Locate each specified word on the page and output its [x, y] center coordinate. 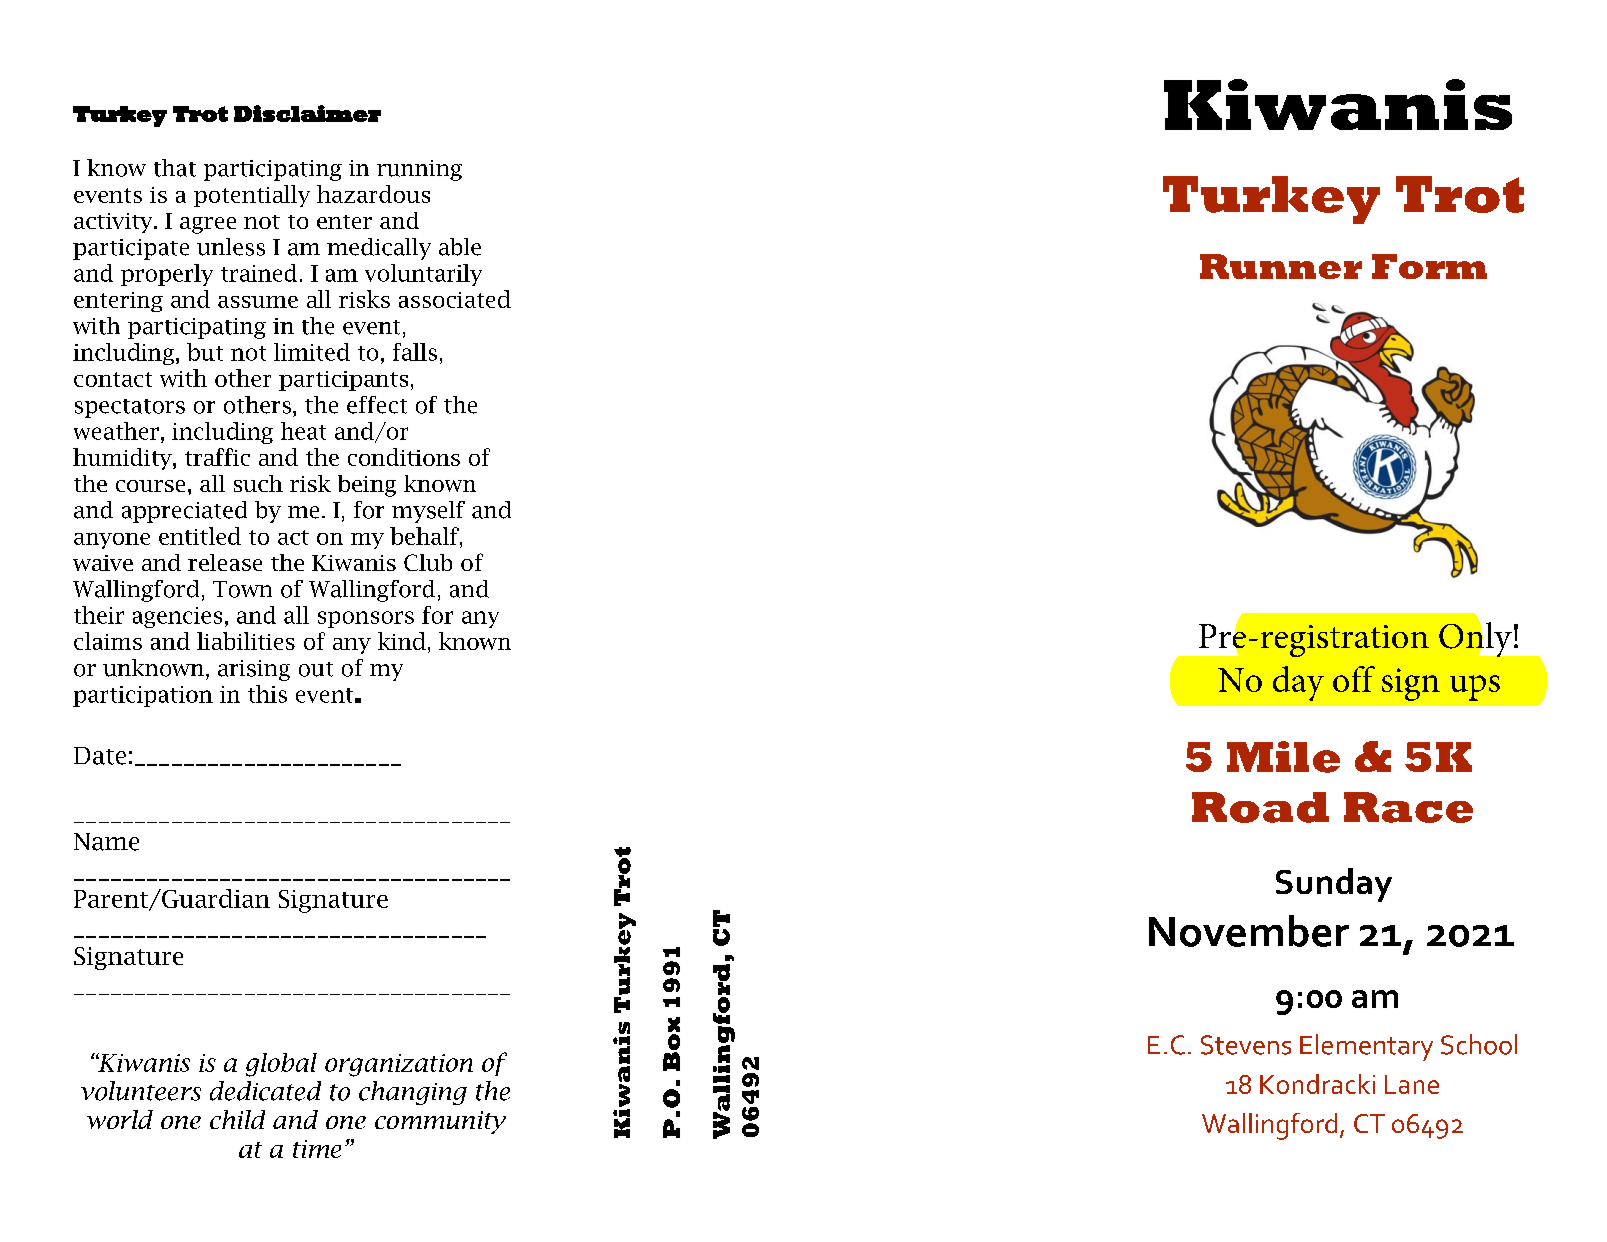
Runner [1281, 266]
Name [106, 842]
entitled [200, 536]
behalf [425, 536]
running [419, 170]
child [237, 1119]
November [1249, 931]
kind [402, 641]
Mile [1283, 757]
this [267, 694]
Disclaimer [307, 113]
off [1354, 679]
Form [1429, 266]
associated [455, 299]
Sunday [1334, 885]
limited [312, 352]
